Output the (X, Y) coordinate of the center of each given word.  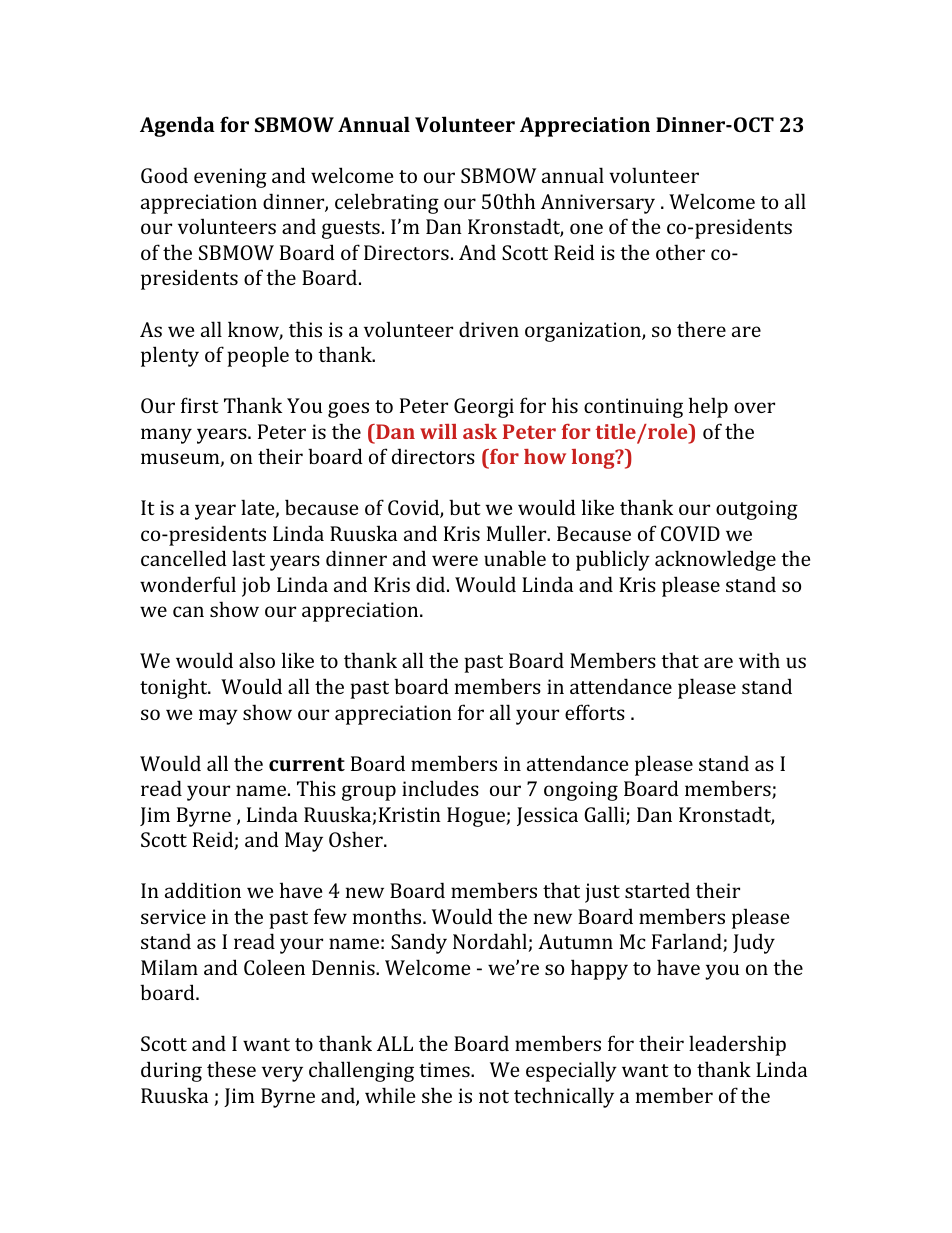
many (166, 436)
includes (440, 788)
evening (230, 178)
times (445, 1069)
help (708, 407)
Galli (605, 815)
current (307, 764)
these (231, 1069)
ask (480, 431)
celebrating (387, 203)
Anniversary (598, 204)
